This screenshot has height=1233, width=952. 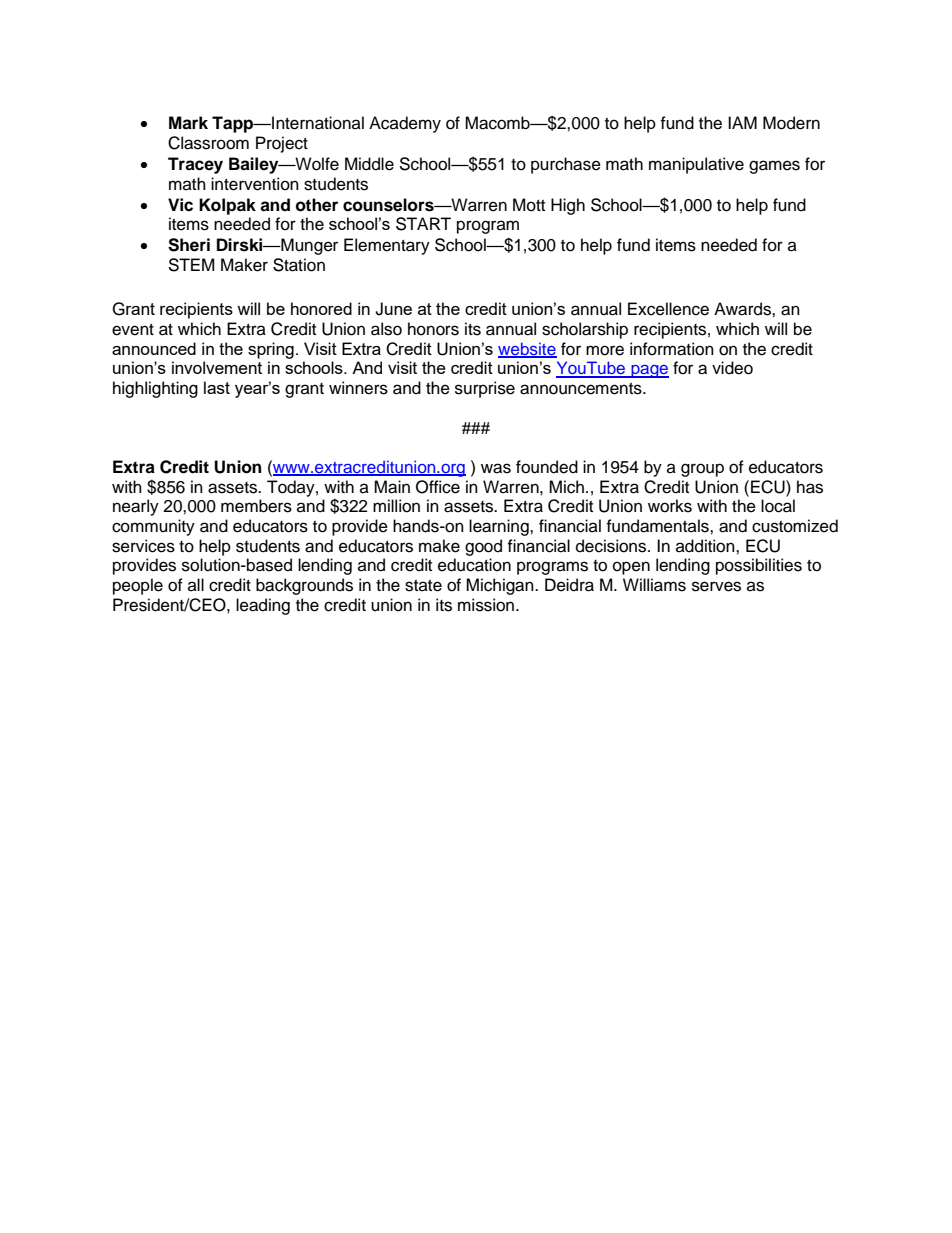 What do you see at coordinates (208, 143) in the screenshot?
I see `Classroom` at bounding box center [208, 143].
